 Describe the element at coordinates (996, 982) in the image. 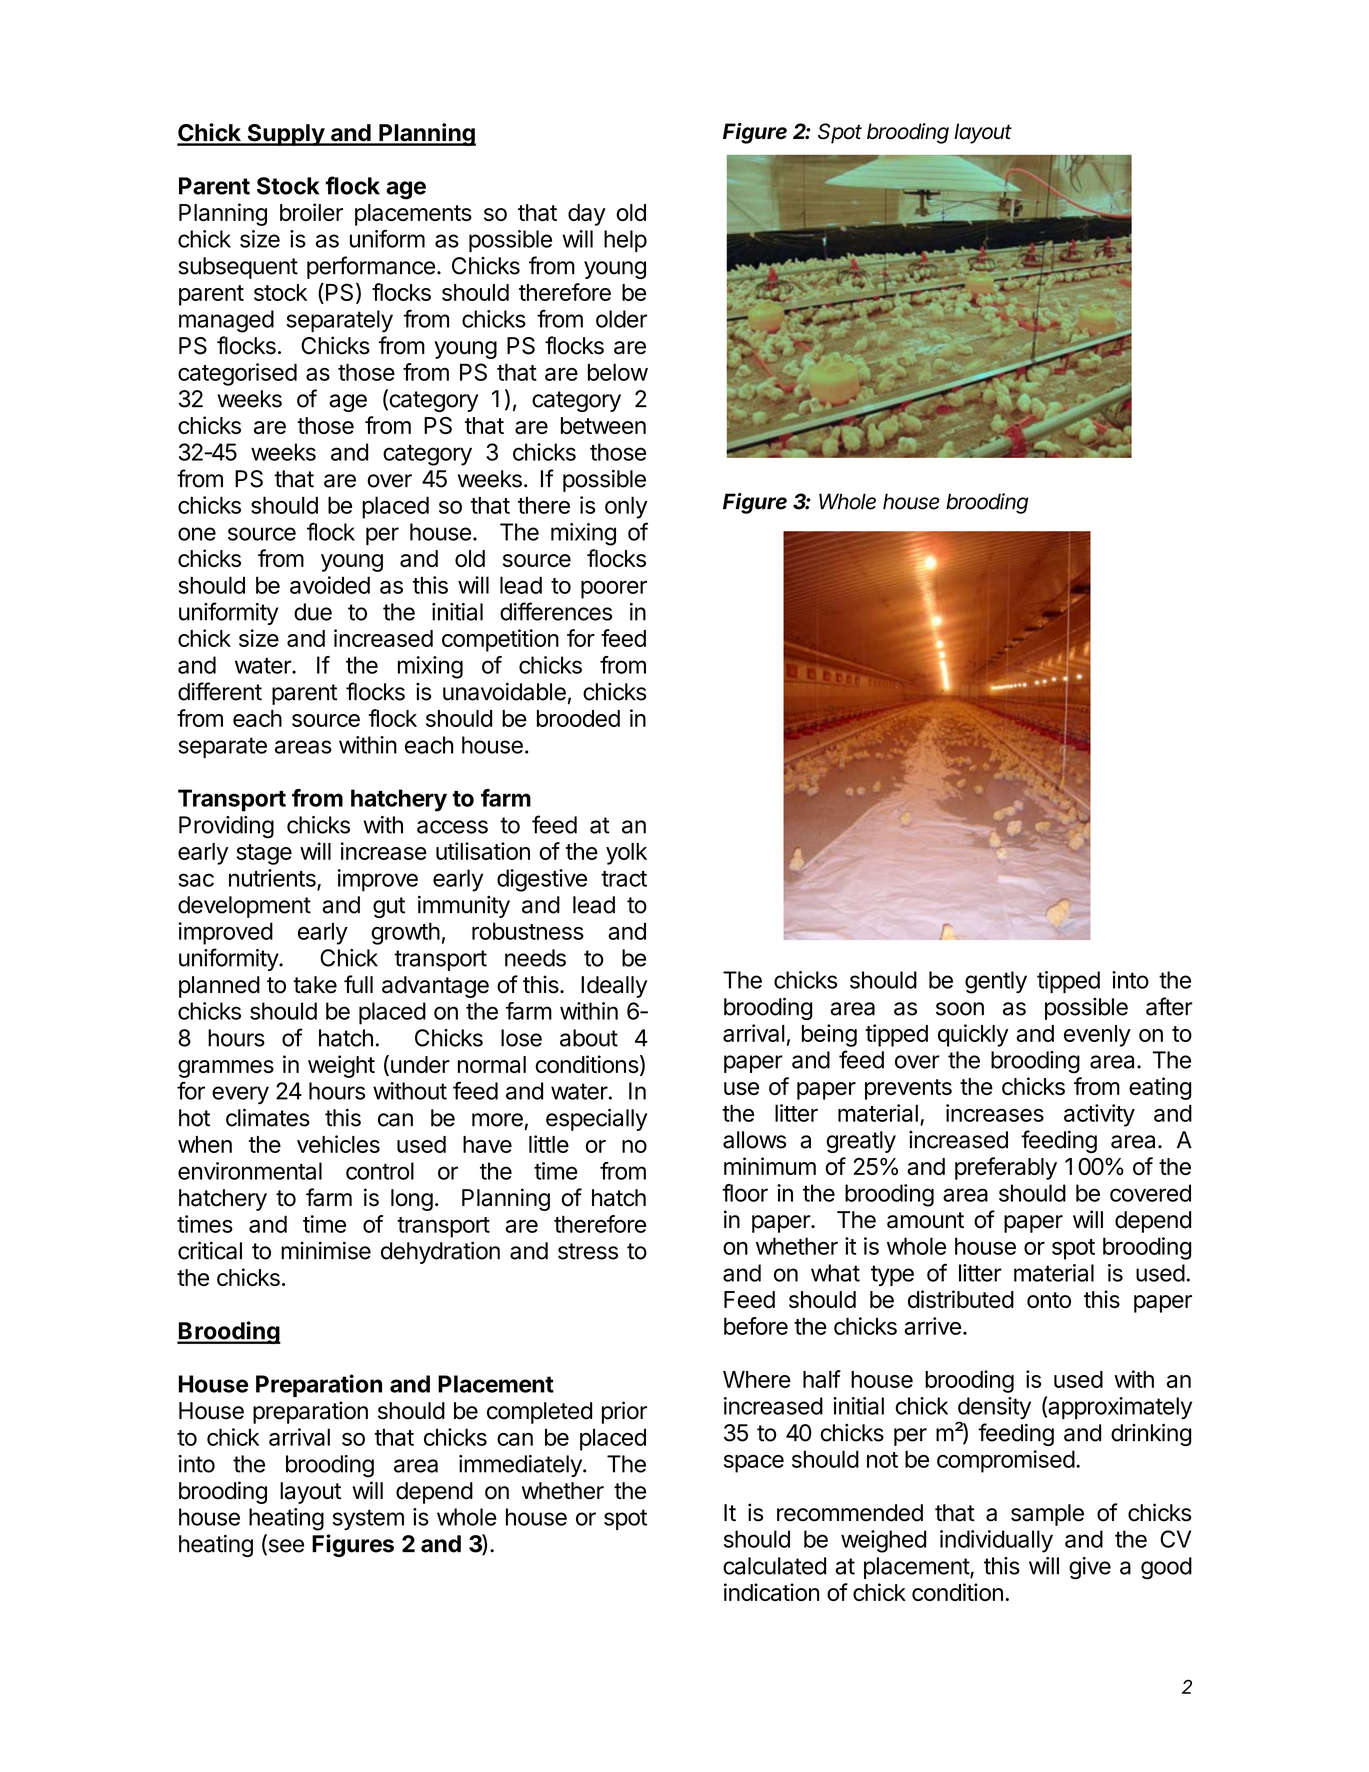

I see `gently` at that location.
